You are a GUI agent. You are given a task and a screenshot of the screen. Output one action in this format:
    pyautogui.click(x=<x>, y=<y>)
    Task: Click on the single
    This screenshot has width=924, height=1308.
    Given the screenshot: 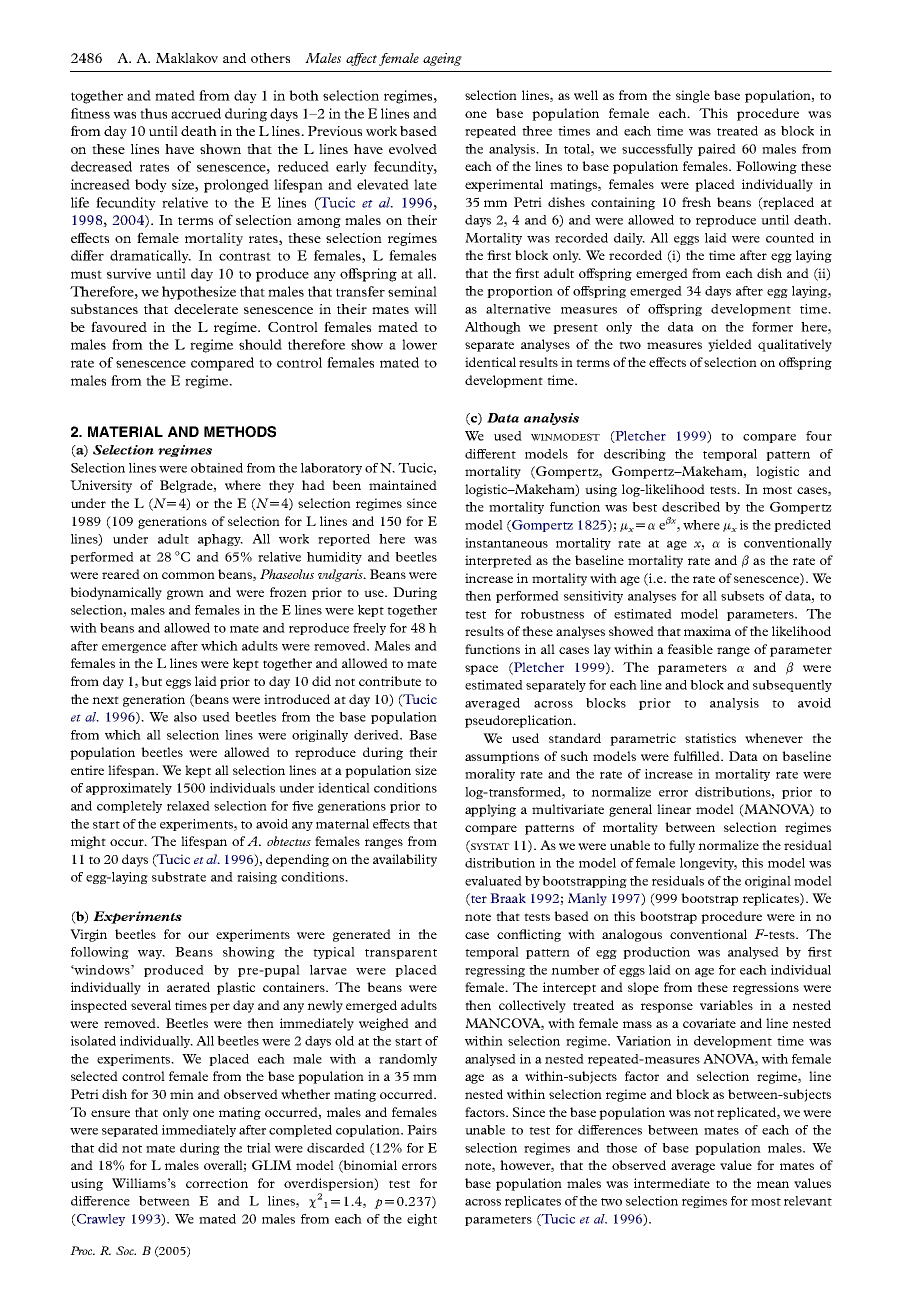 What is the action you would take?
    pyautogui.click(x=693, y=96)
